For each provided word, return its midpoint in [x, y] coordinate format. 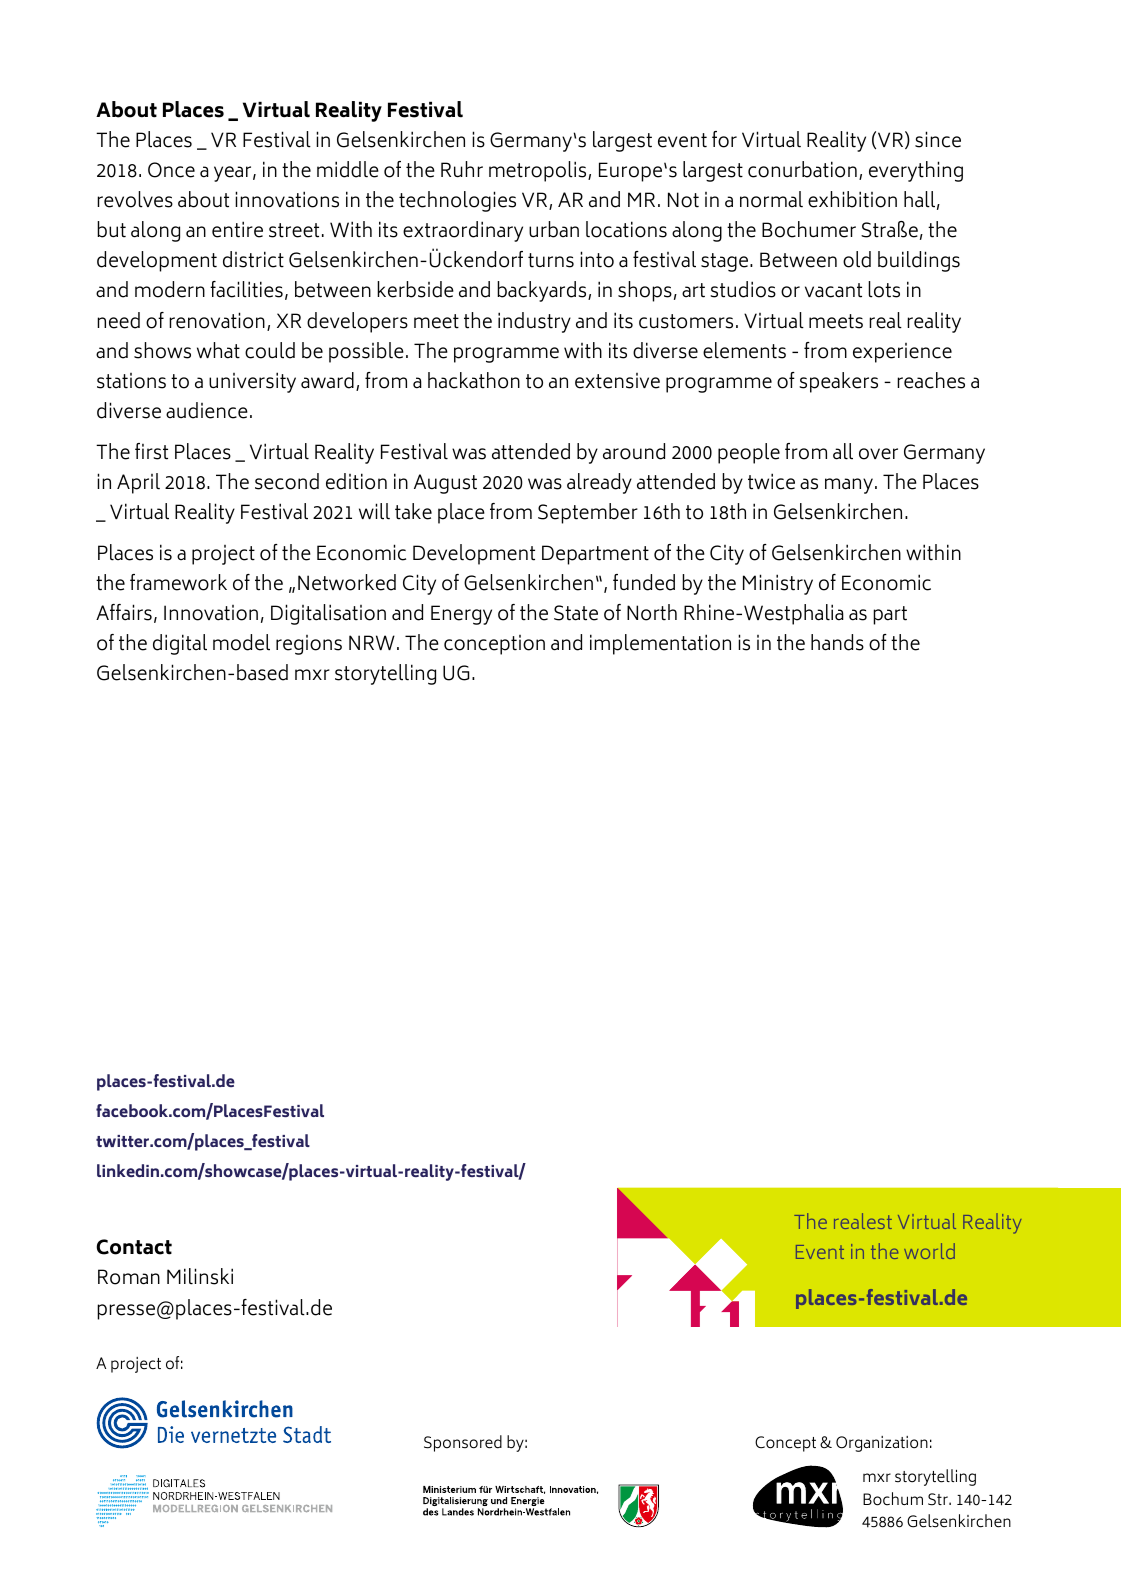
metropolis [539, 171]
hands [837, 642]
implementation [660, 644]
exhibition [852, 199]
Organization [882, 1444]
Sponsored [463, 1443]
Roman [129, 1277]
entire [237, 229]
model [241, 642]
